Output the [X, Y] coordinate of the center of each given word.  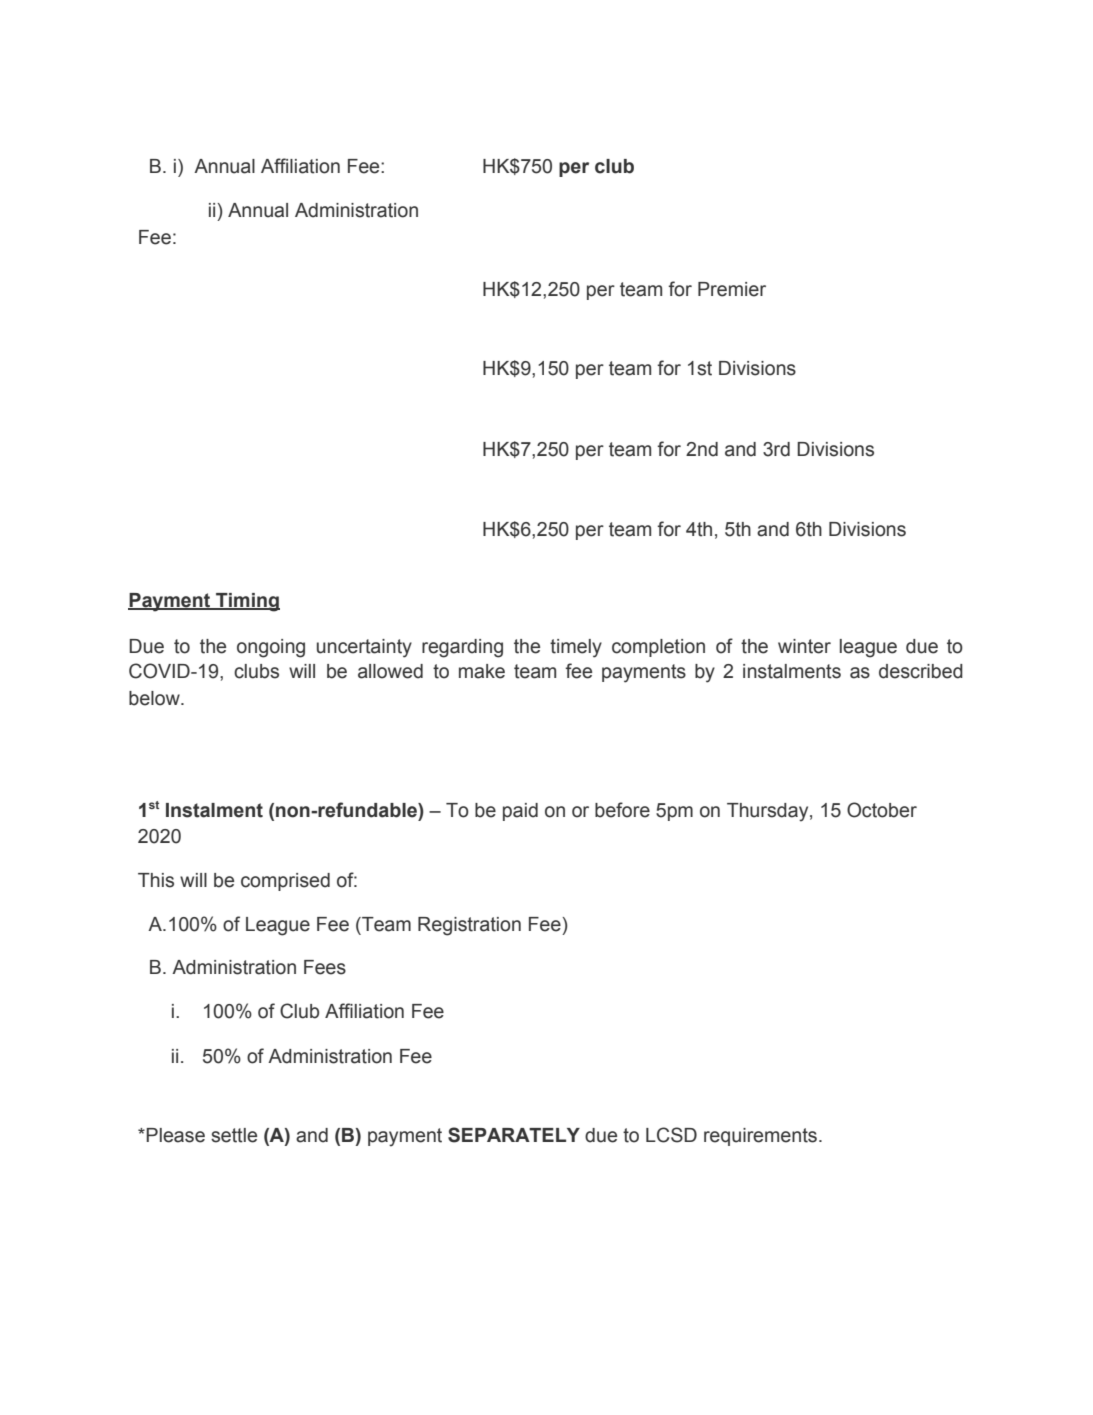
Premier [732, 289]
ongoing [271, 648]
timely [576, 648]
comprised [285, 882]
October [882, 810]
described [921, 671]
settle [234, 1135]
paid [520, 812]
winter [804, 646]
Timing [247, 602]
